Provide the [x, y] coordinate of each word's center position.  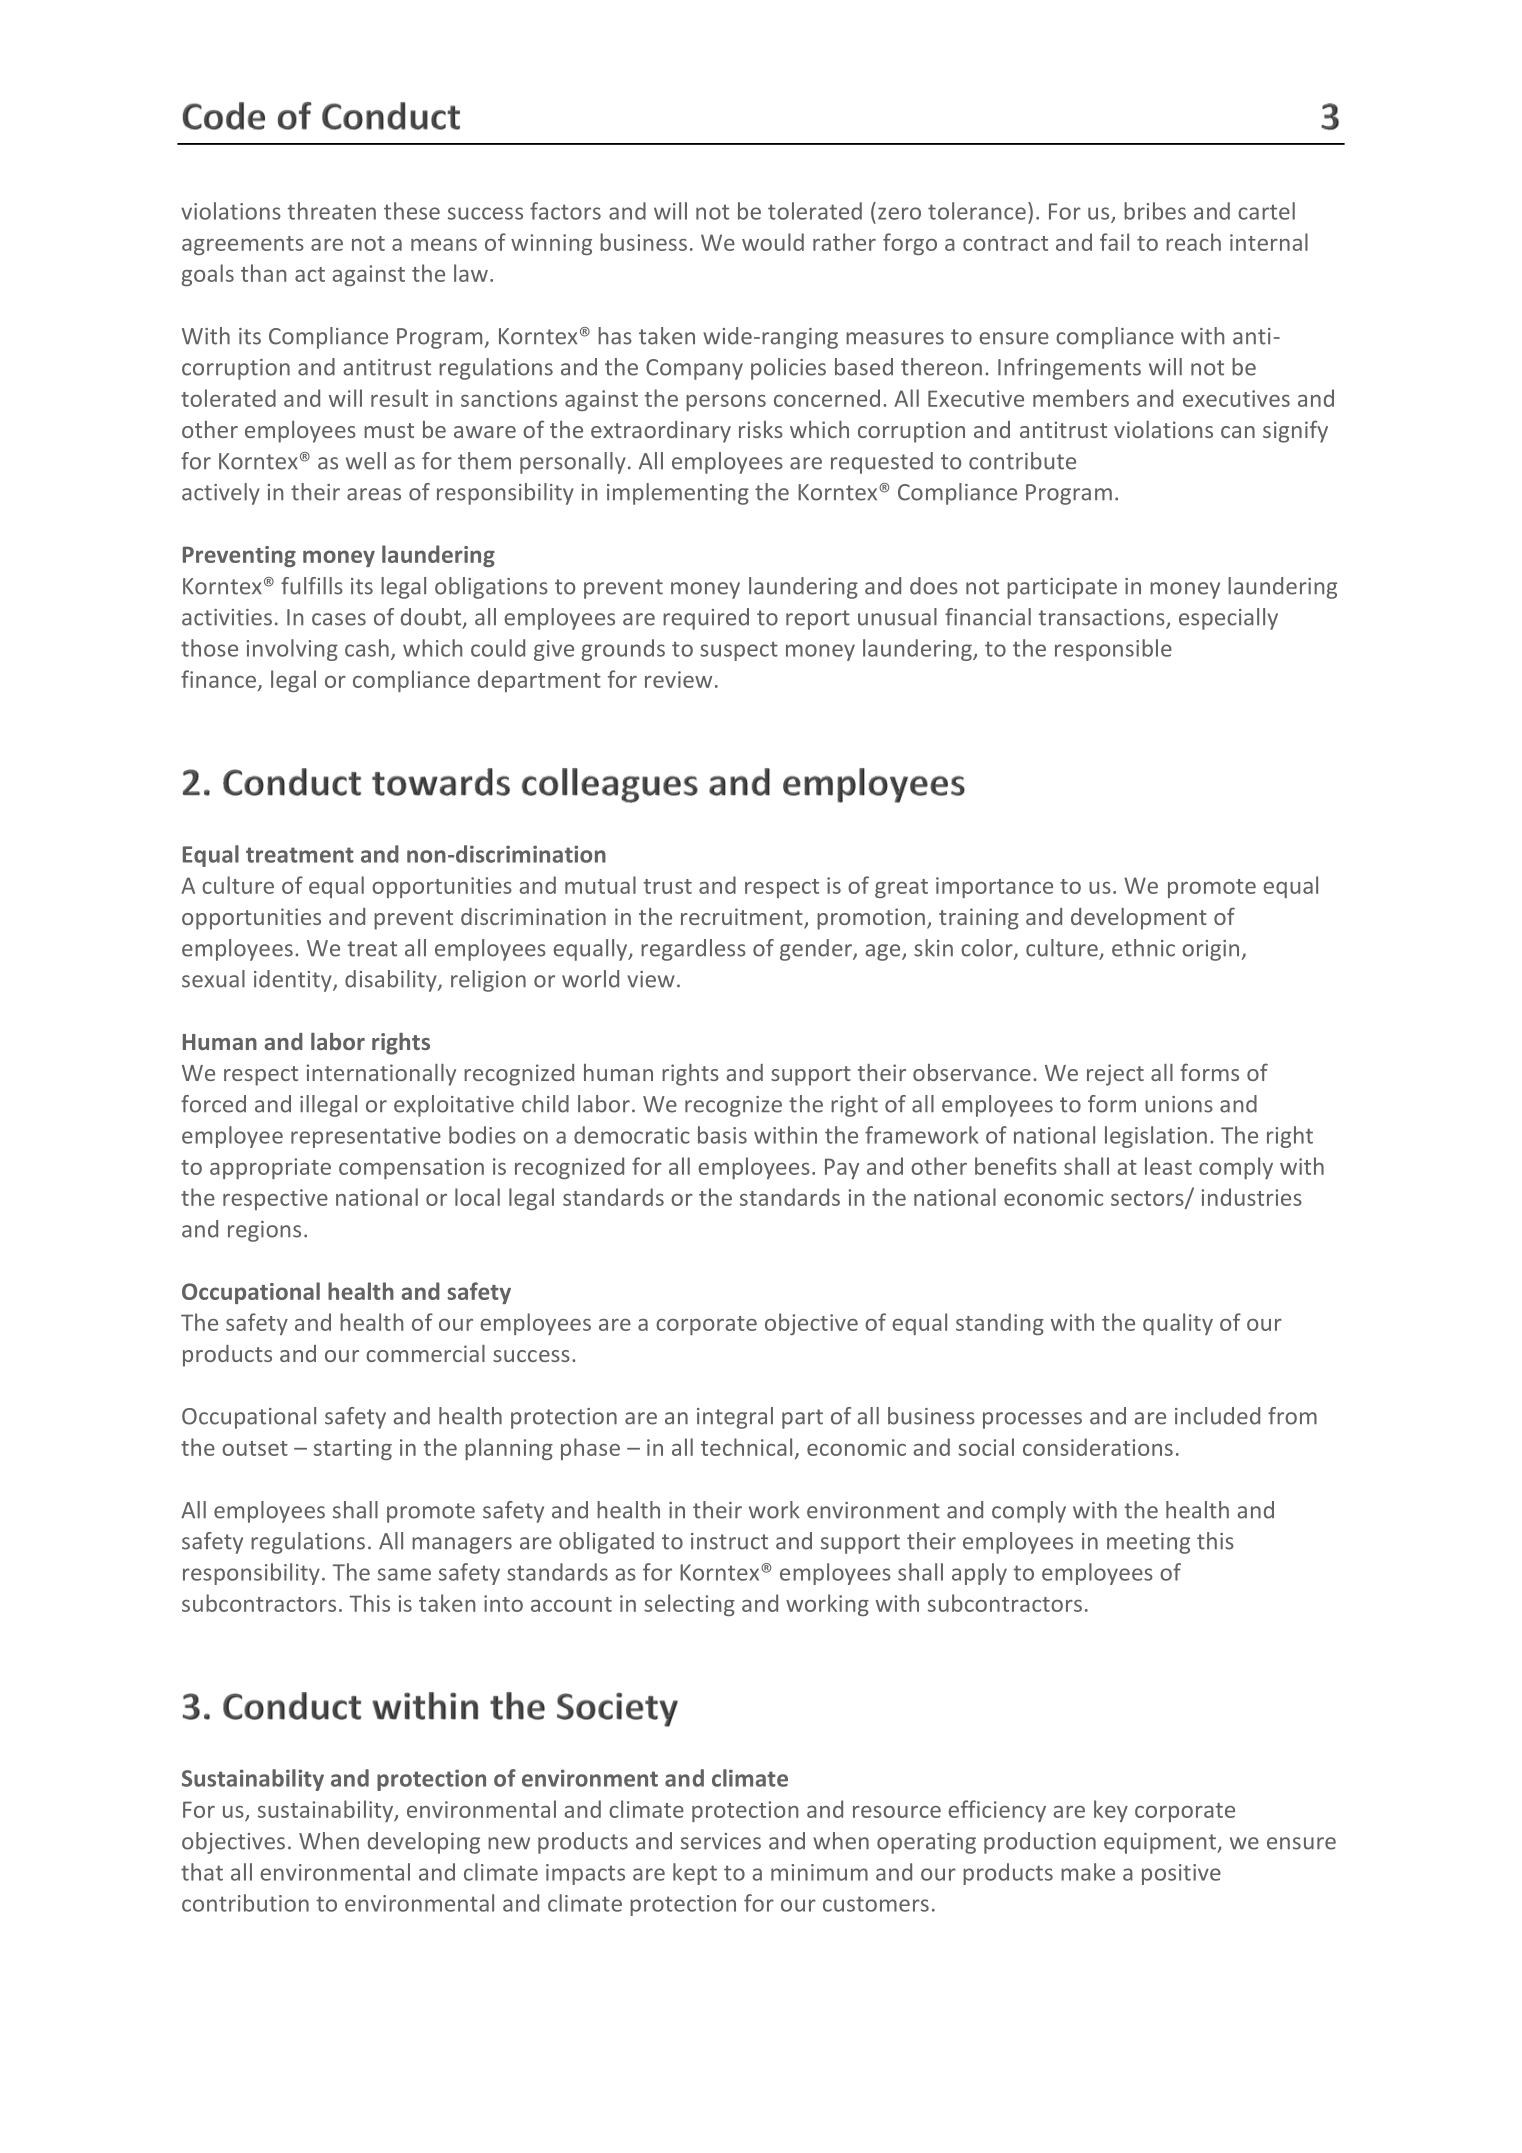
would [773, 242]
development [1139, 919]
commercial [425, 1353]
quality [1178, 1324]
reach [1193, 242]
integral [735, 1418]
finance [218, 679]
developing [424, 1843]
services [721, 1841]
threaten [331, 211]
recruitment [743, 918]
